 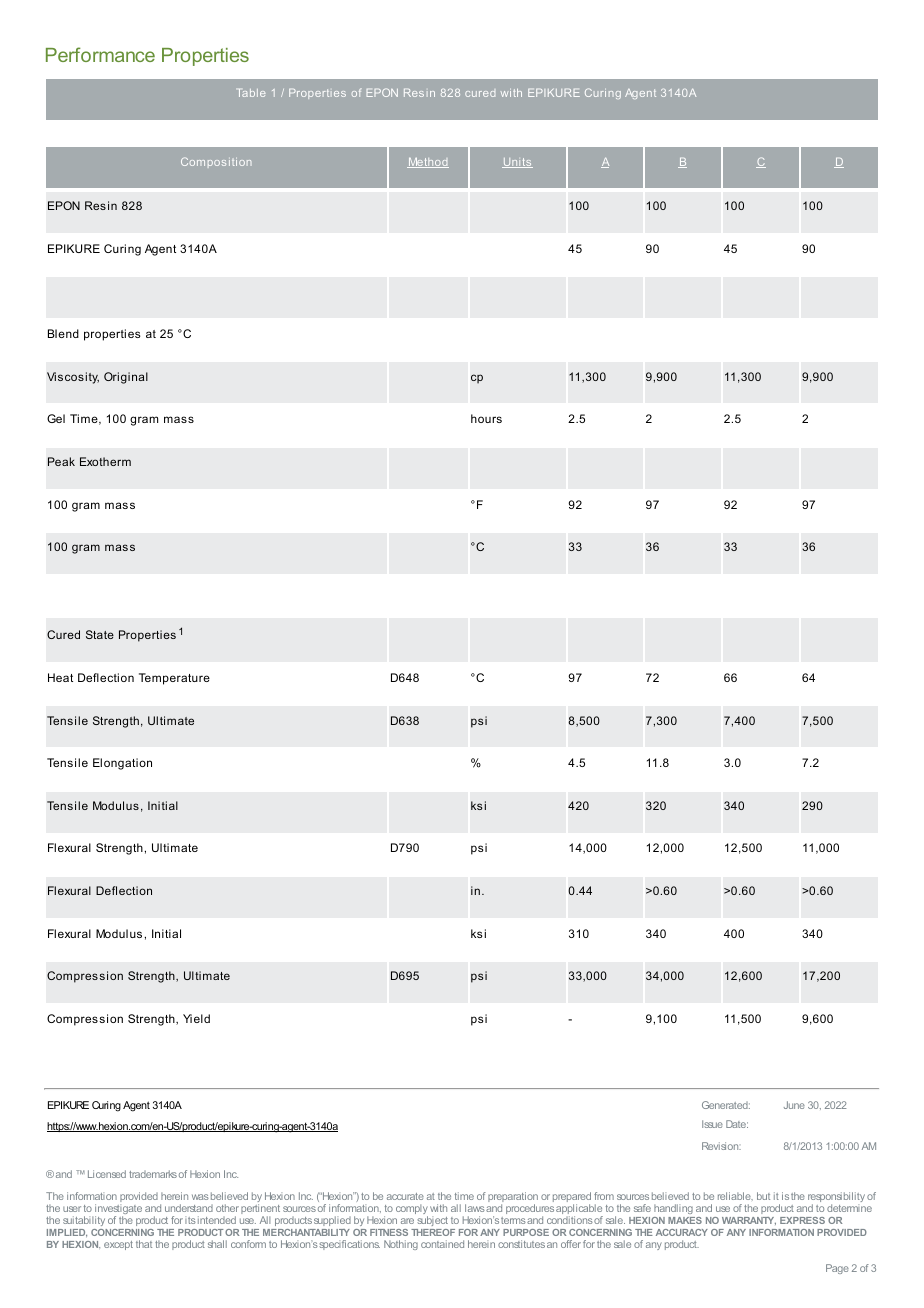 What do you see at coordinates (144, 1244) in the screenshot?
I see `that` at bounding box center [144, 1244].
